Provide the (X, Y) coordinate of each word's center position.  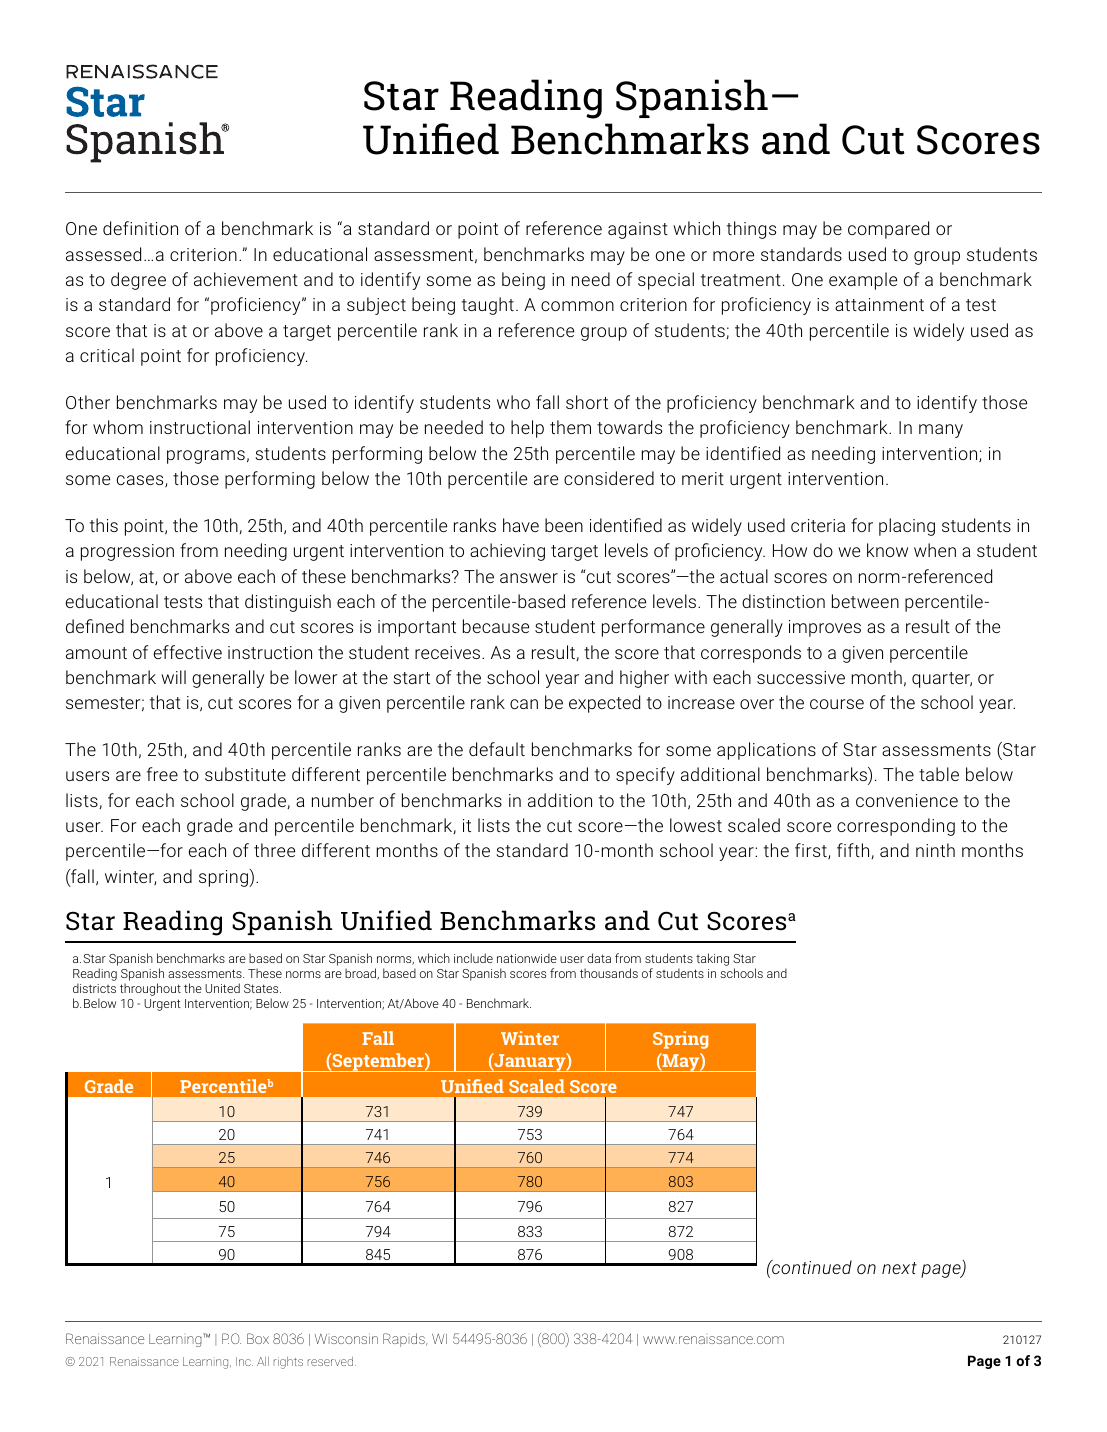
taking (712, 959)
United (222, 988)
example (863, 281)
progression (127, 552)
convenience (907, 800)
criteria (818, 525)
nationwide (527, 958)
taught (488, 306)
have (521, 525)
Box (258, 1338)
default (497, 749)
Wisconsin (346, 1338)
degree (138, 281)
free (162, 774)
